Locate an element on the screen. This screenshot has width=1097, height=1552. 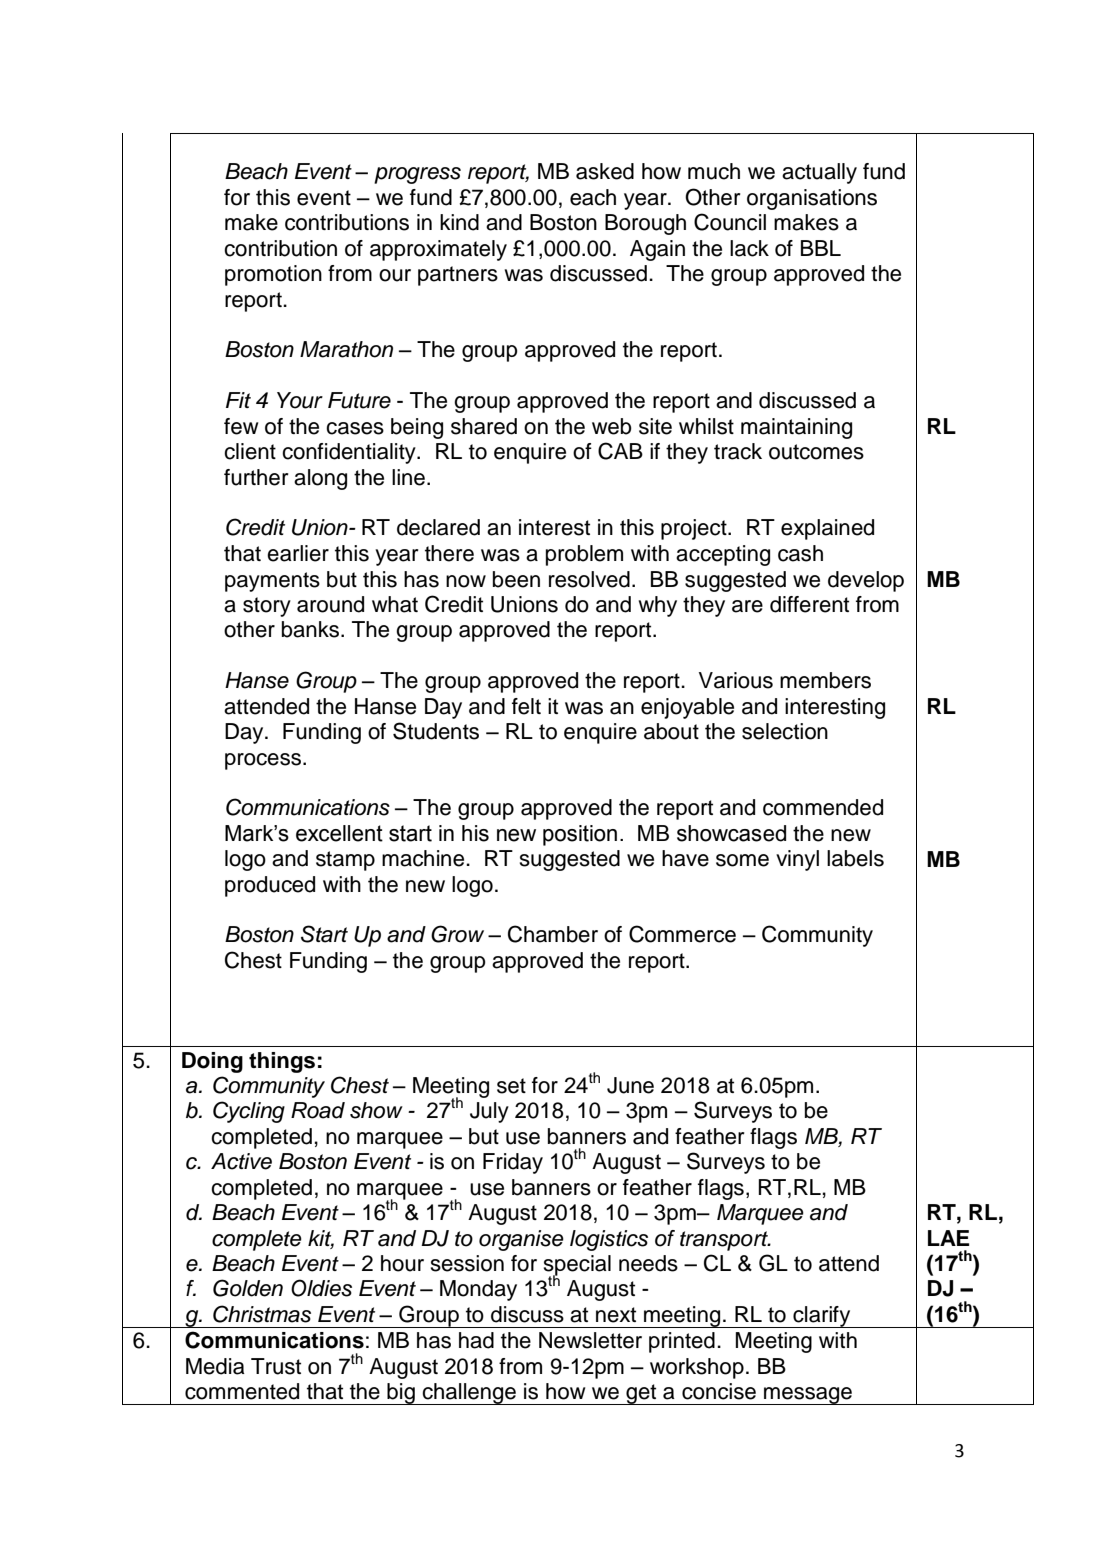
Commerce is located at coordinates (682, 934).
